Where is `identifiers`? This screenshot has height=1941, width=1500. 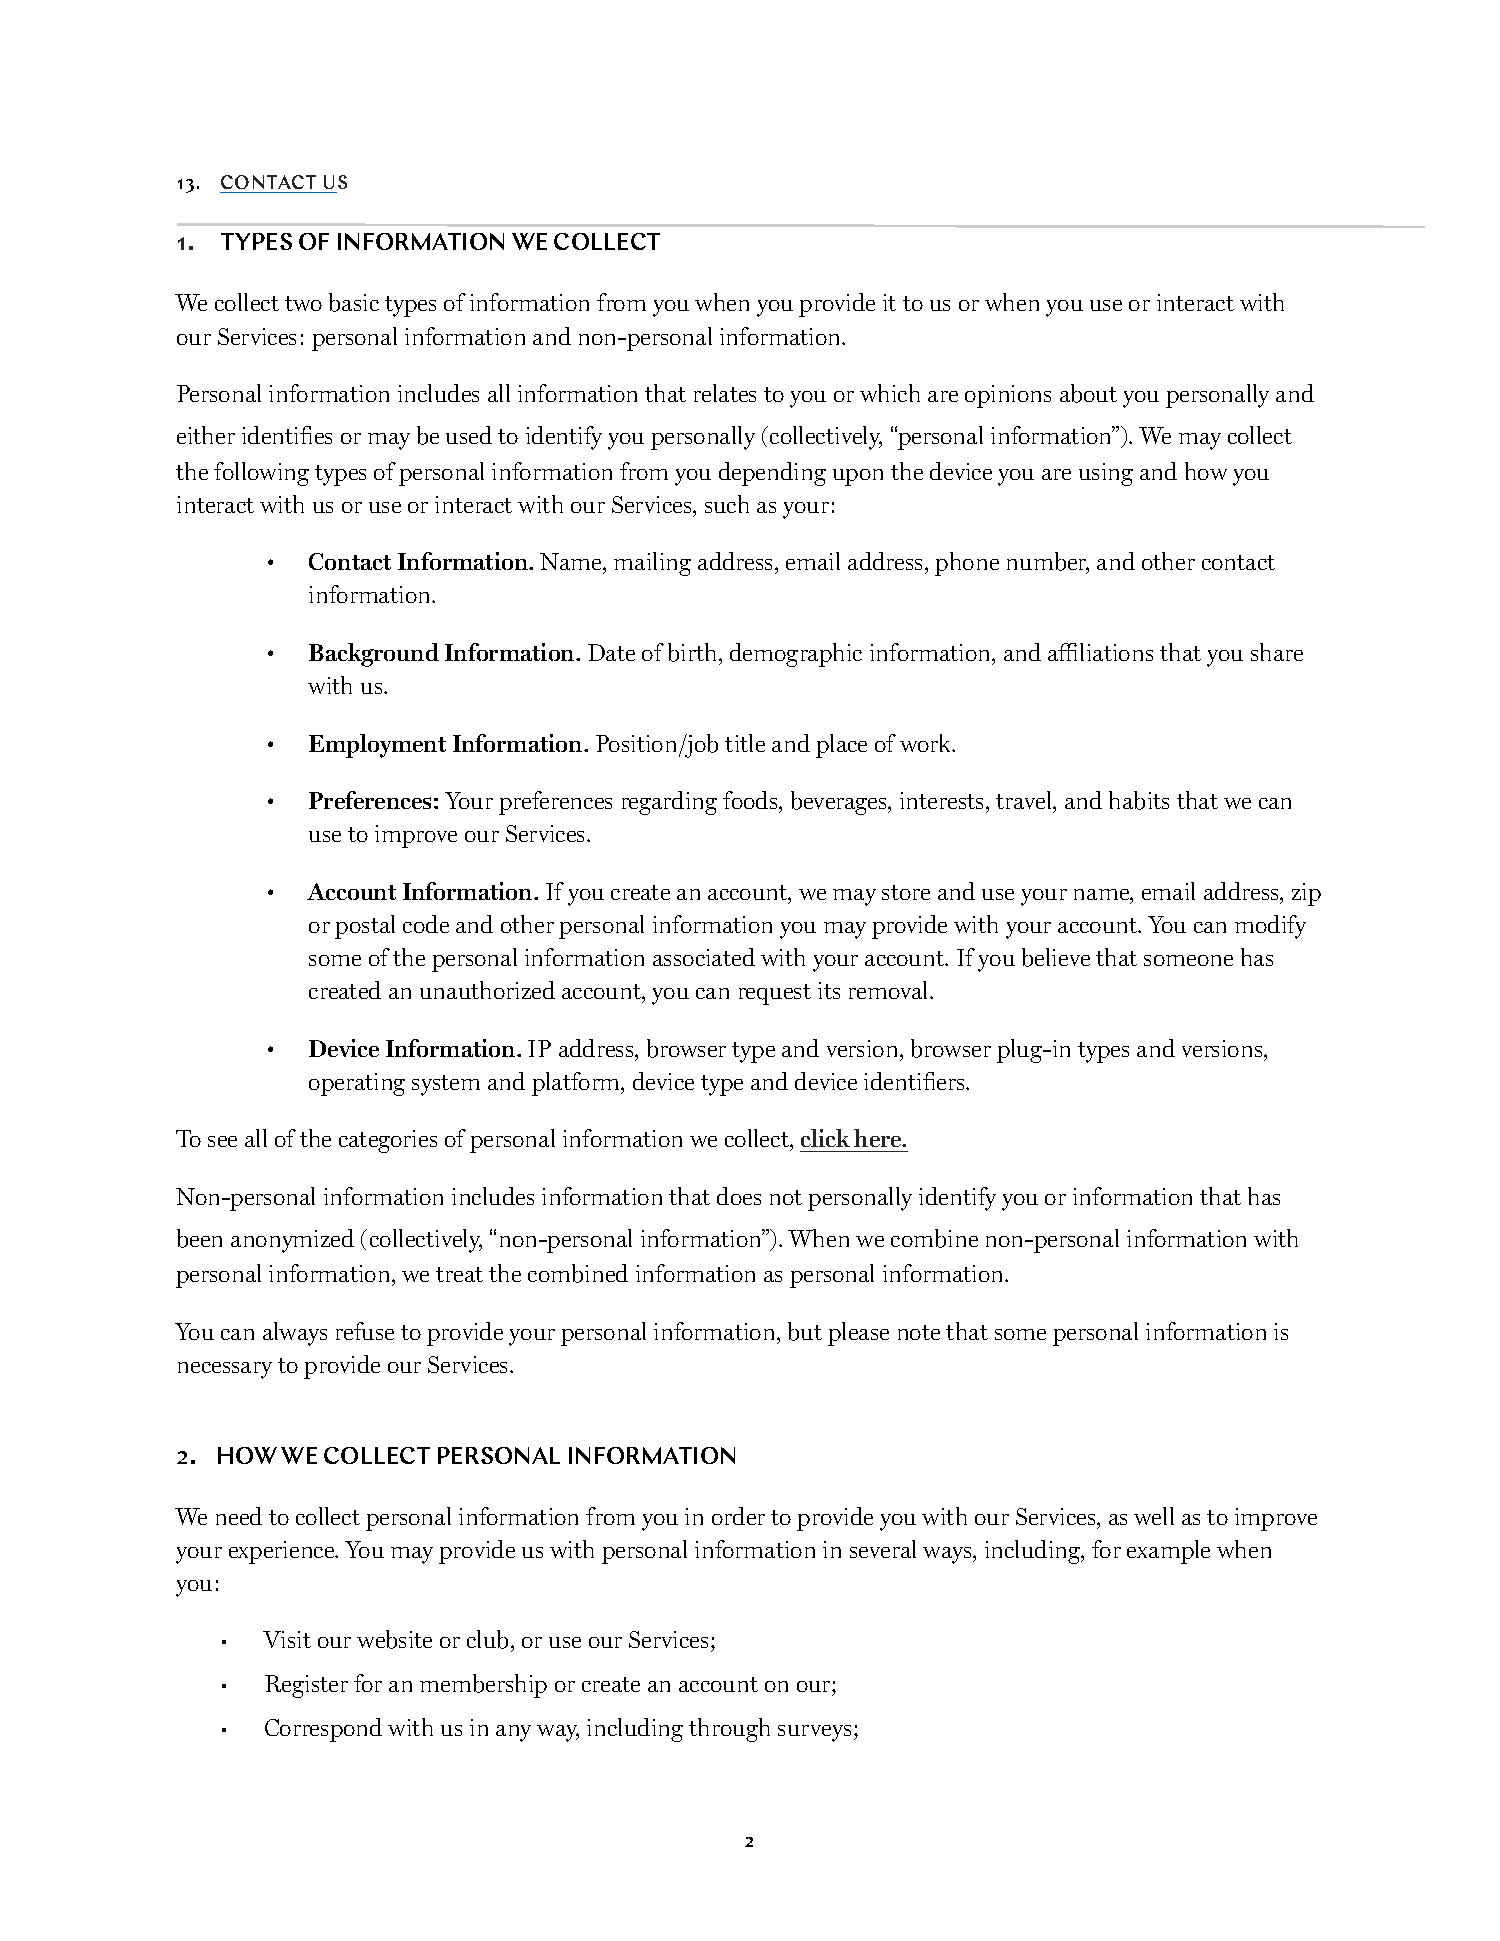 identifiers is located at coordinates (915, 1081).
